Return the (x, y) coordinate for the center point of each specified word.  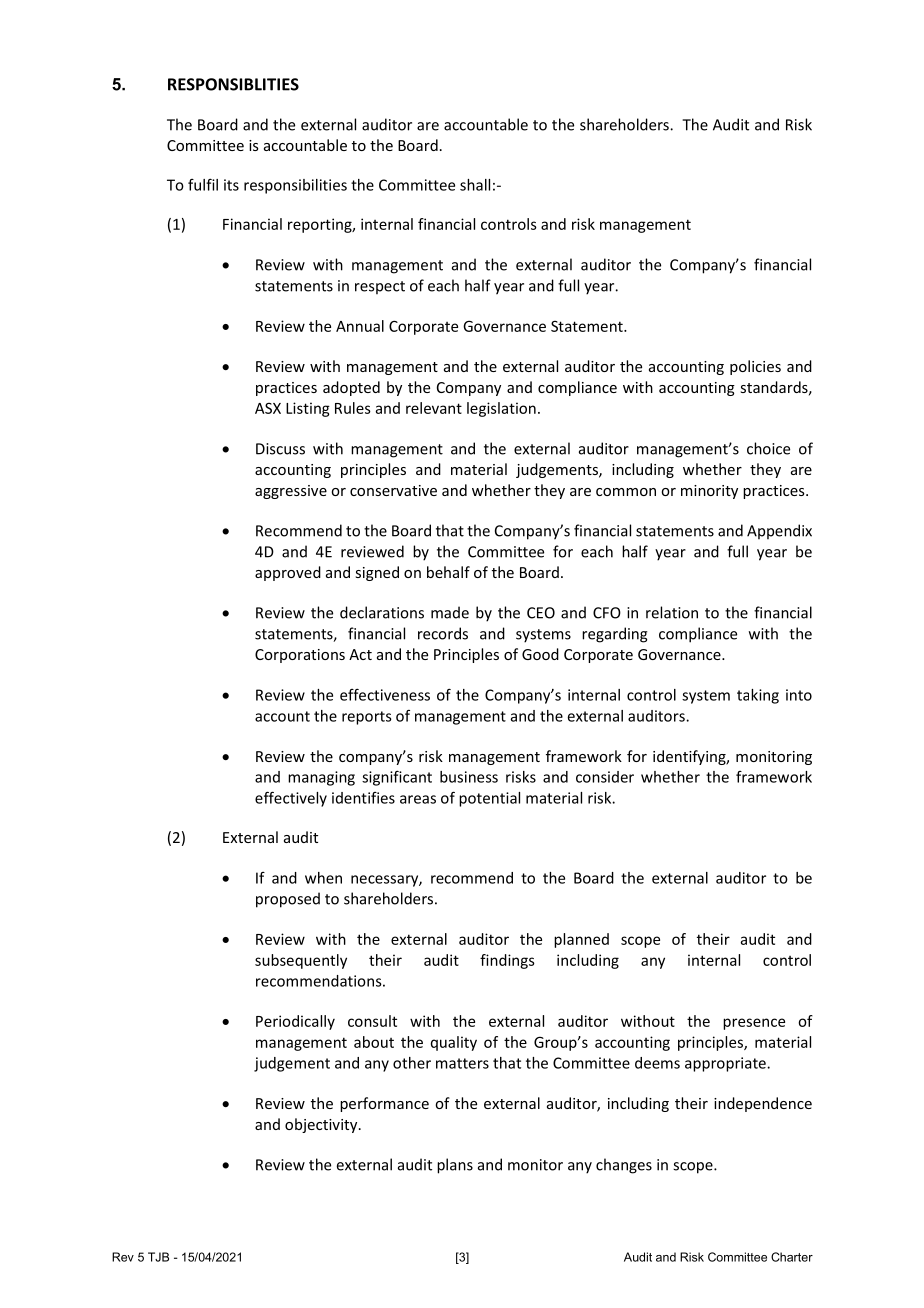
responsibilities (295, 186)
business (469, 777)
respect (380, 287)
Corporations (300, 656)
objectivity (322, 1125)
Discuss (280, 449)
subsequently (301, 961)
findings (507, 961)
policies (755, 367)
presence (754, 1024)
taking (758, 696)
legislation (501, 409)
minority (709, 492)
